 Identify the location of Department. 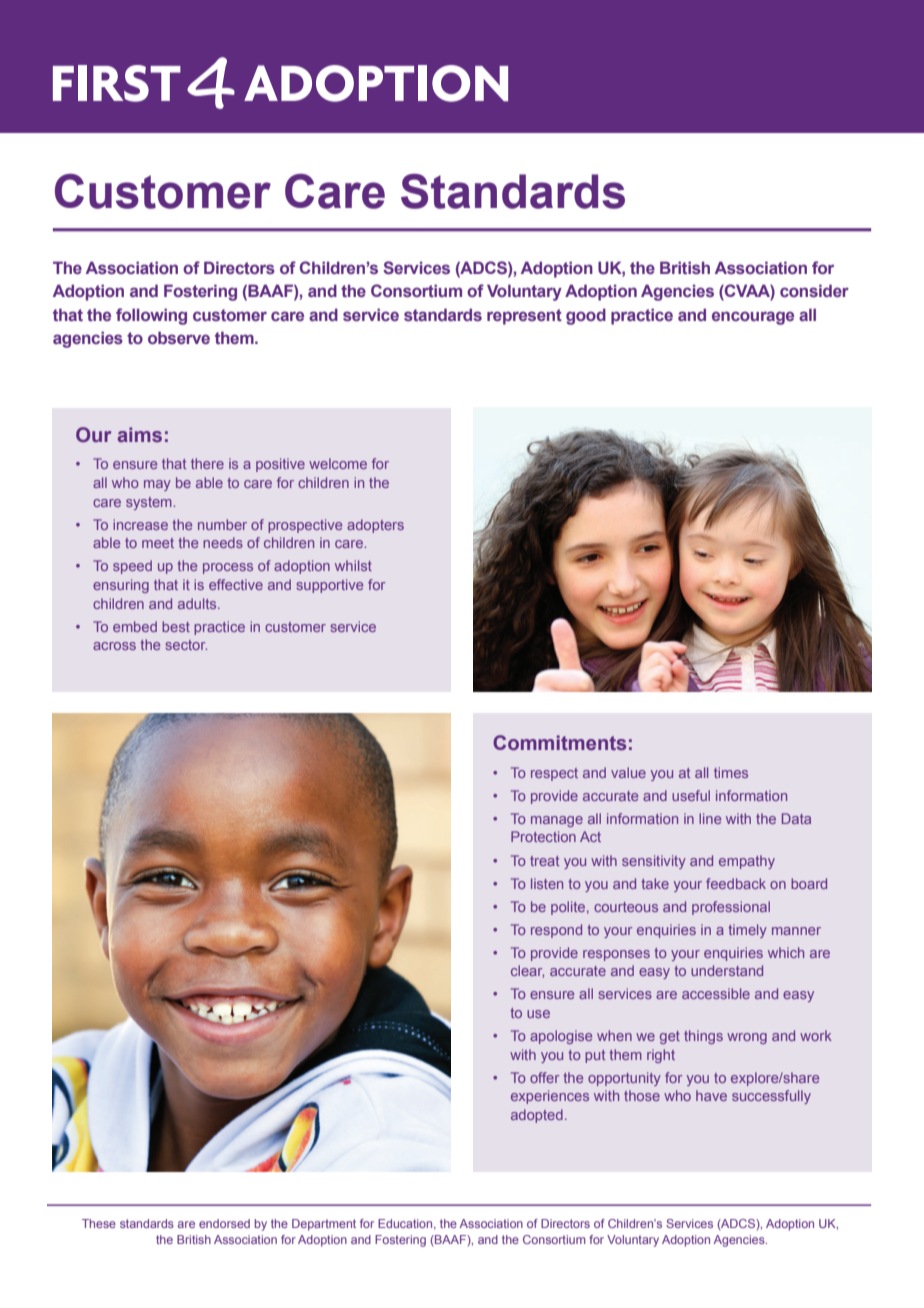
(324, 1225).
